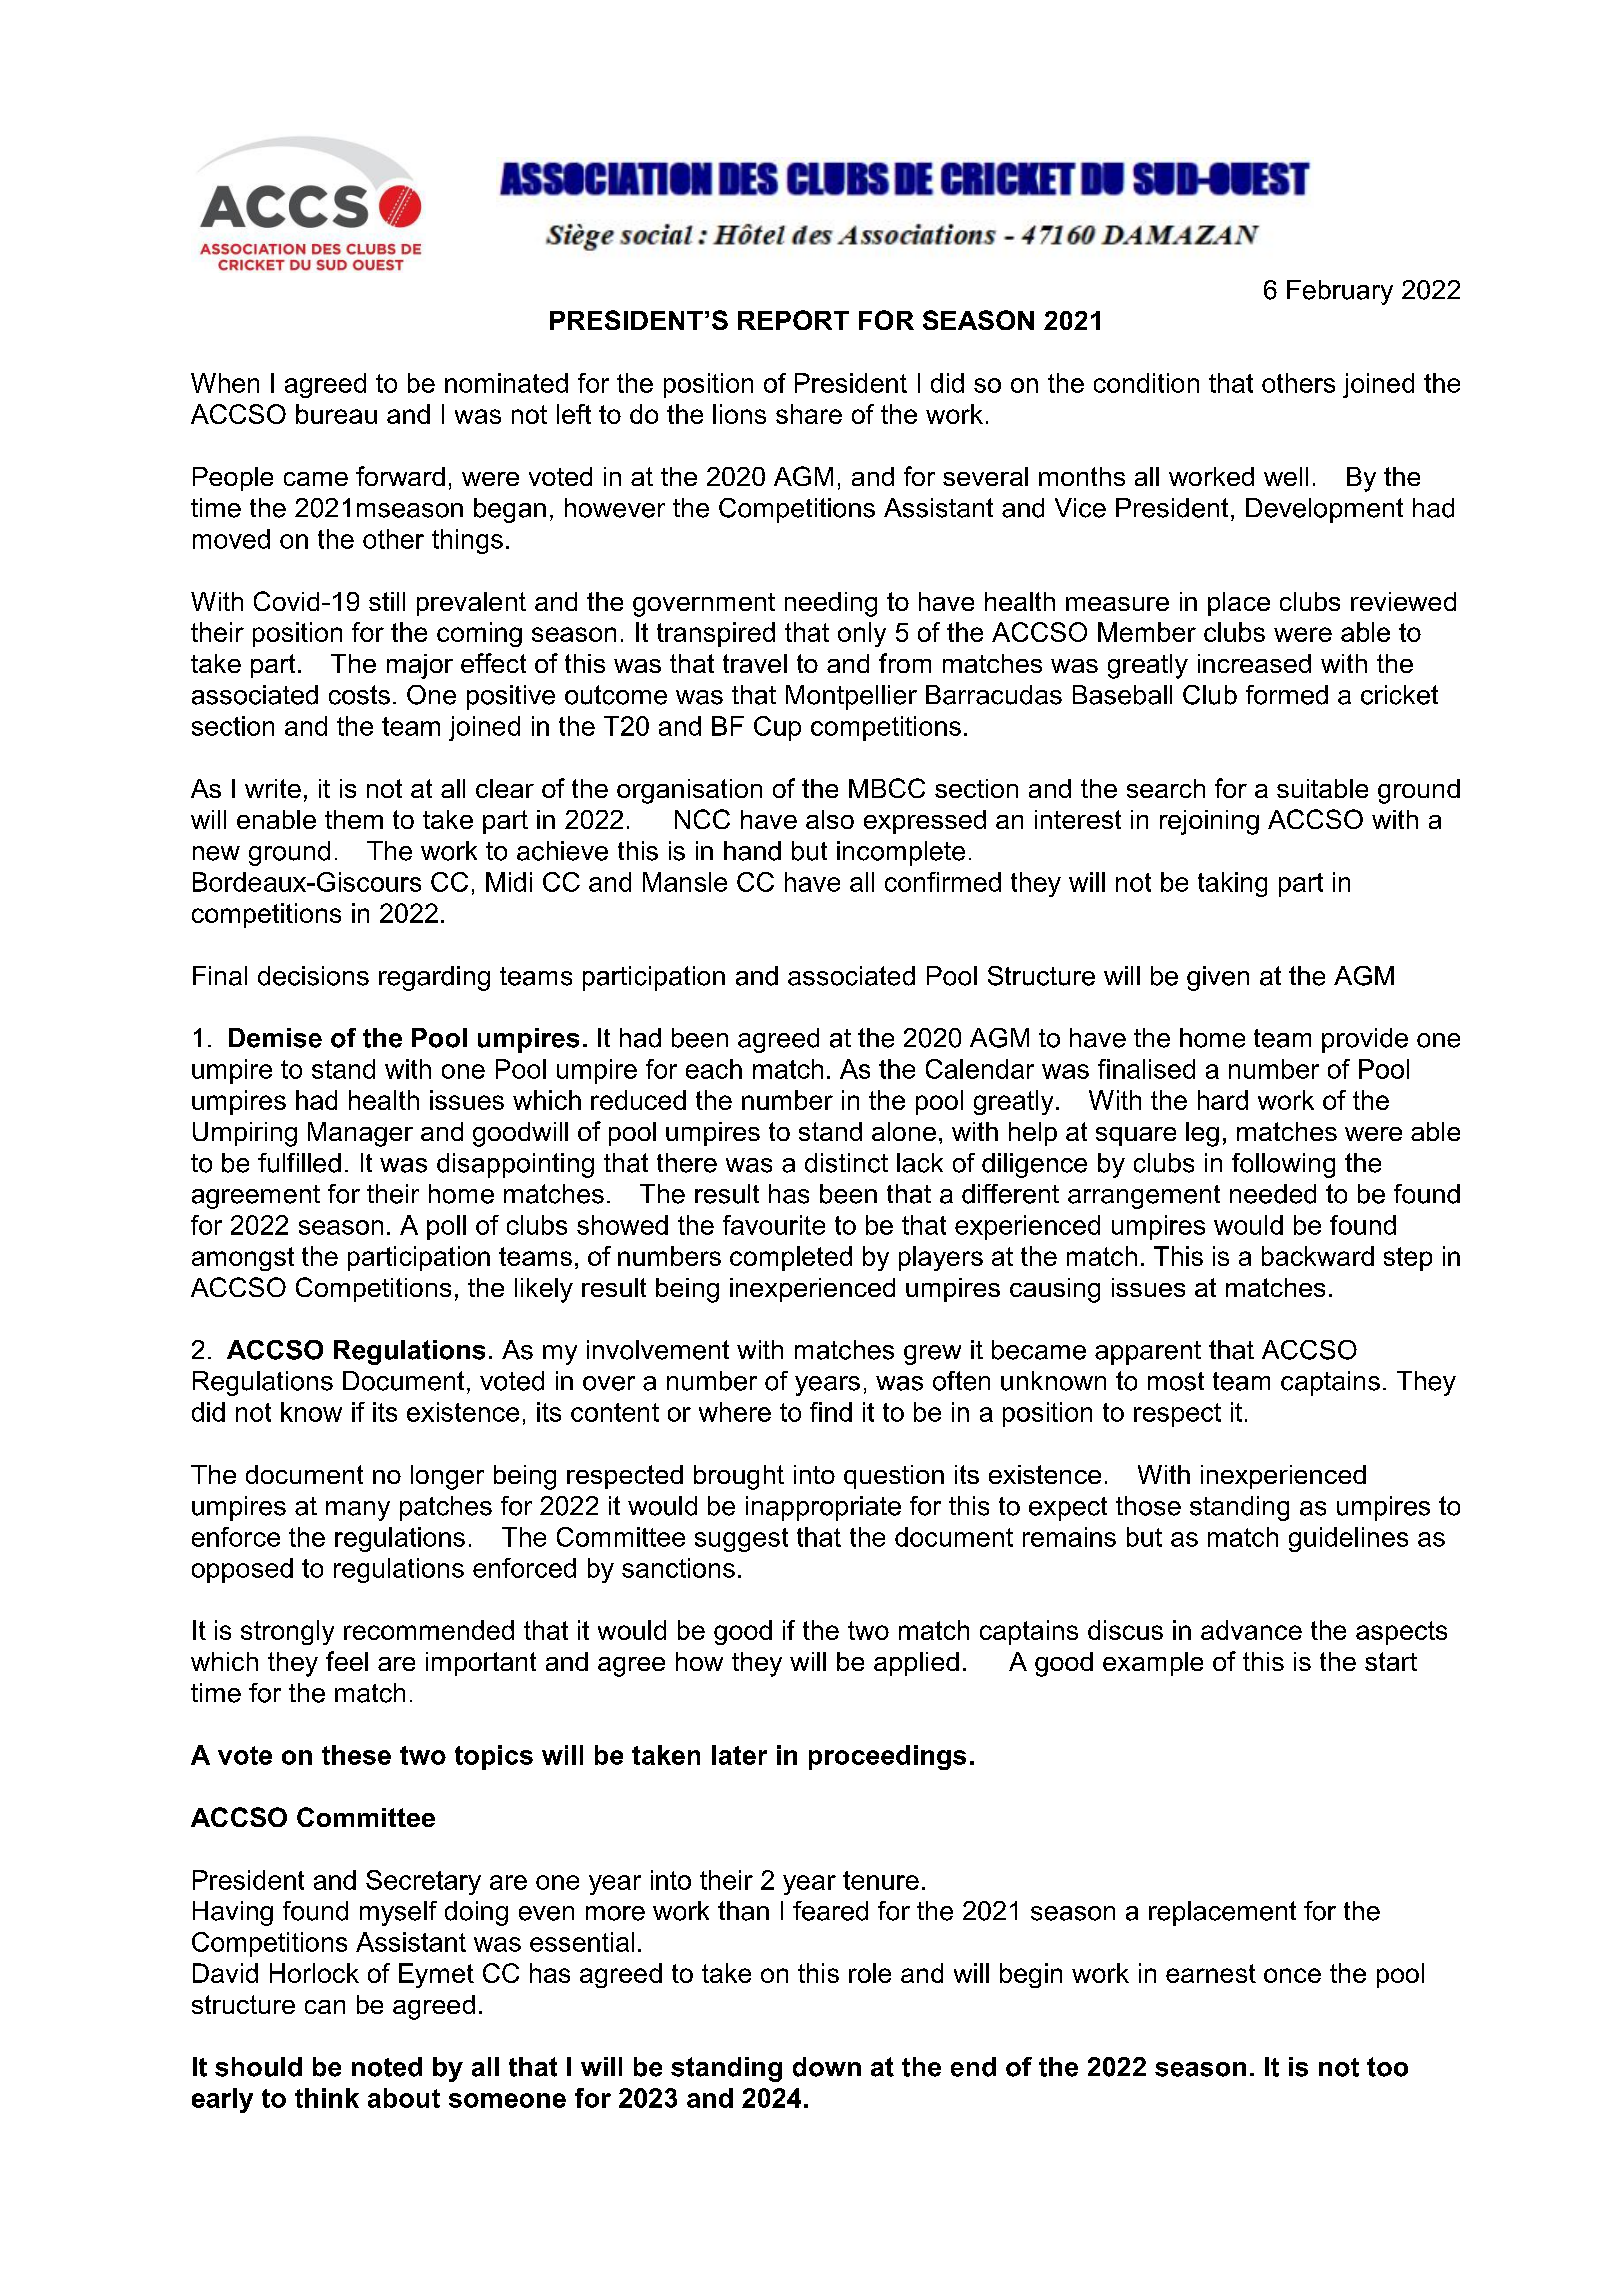  I want to click on advance, so click(1251, 1630).
